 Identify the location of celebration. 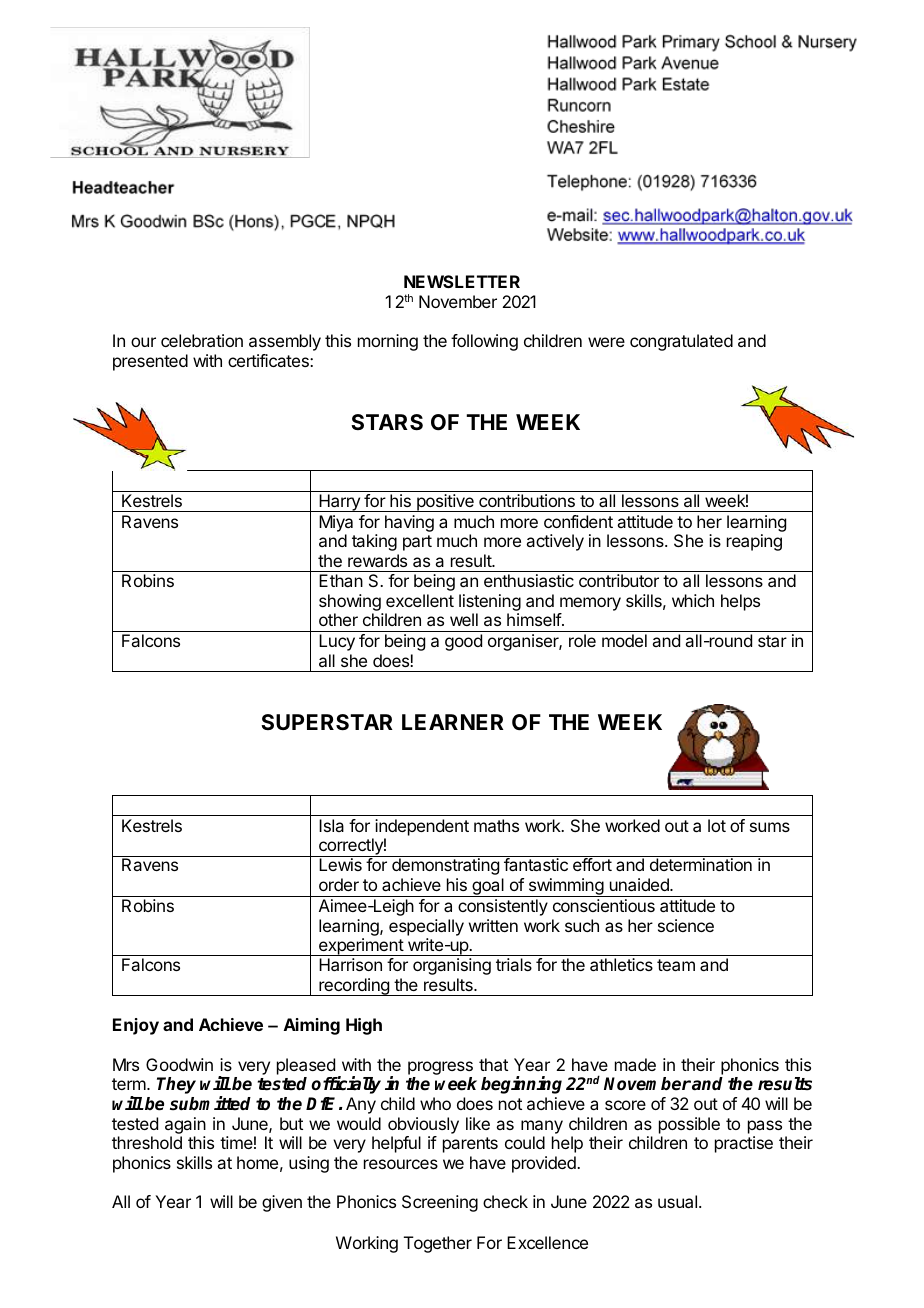
(202, 340).
